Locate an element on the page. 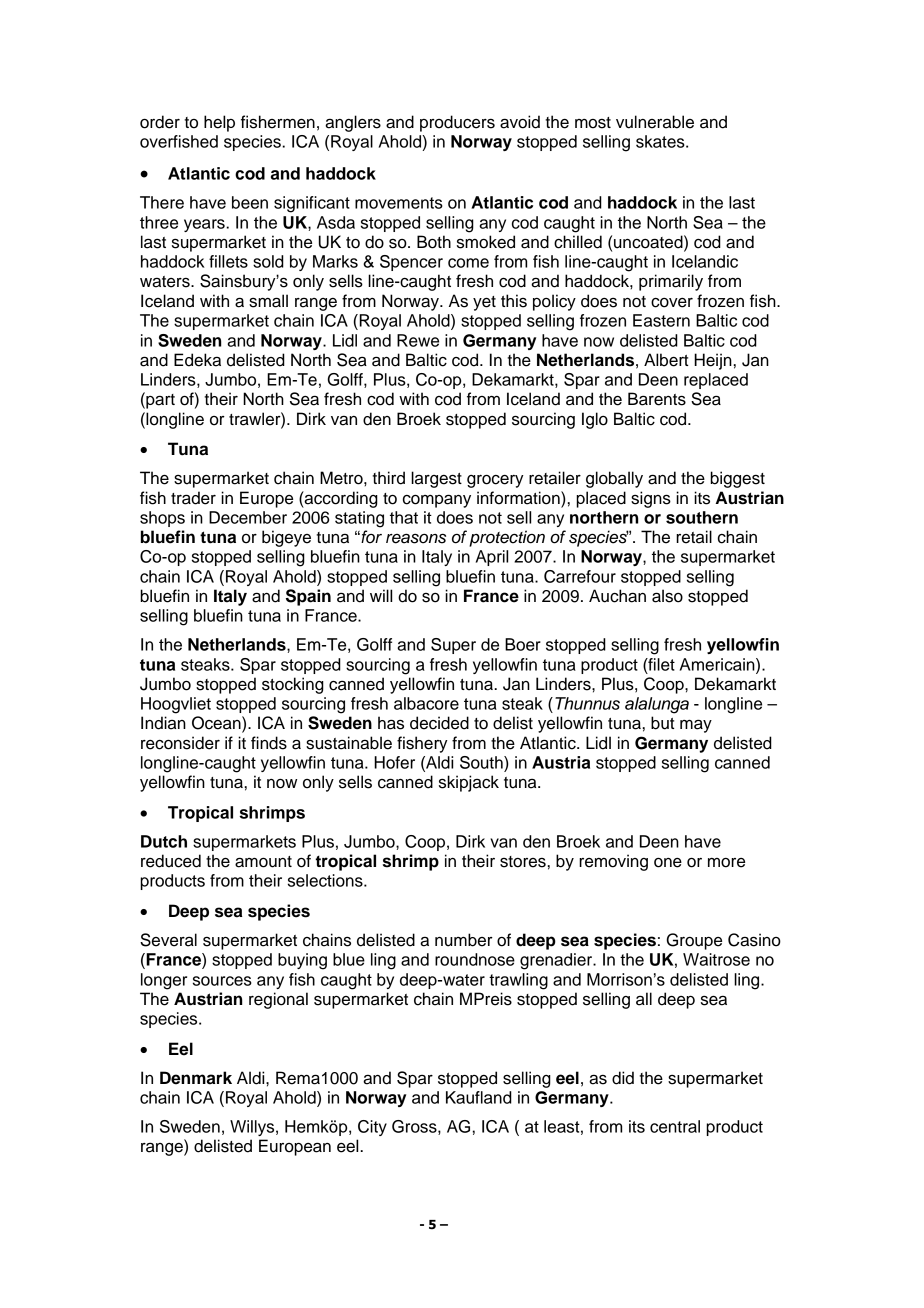  Denmark is located at coordinates (196, 1078).
